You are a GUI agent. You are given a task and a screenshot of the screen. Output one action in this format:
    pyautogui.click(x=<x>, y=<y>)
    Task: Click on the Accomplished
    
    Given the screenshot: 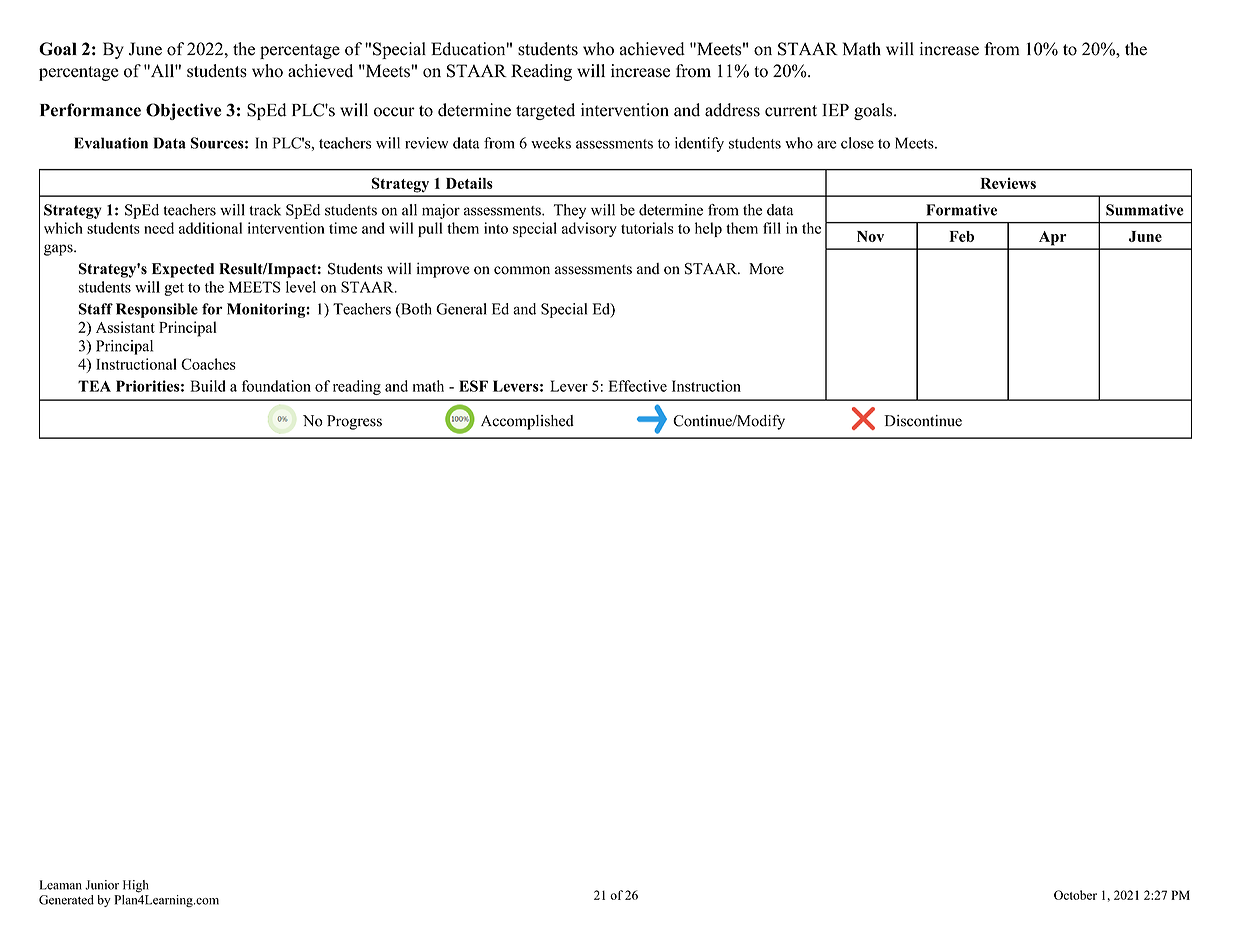 What is the action you would take?
    pyautogui.click(x=527, y=422)
